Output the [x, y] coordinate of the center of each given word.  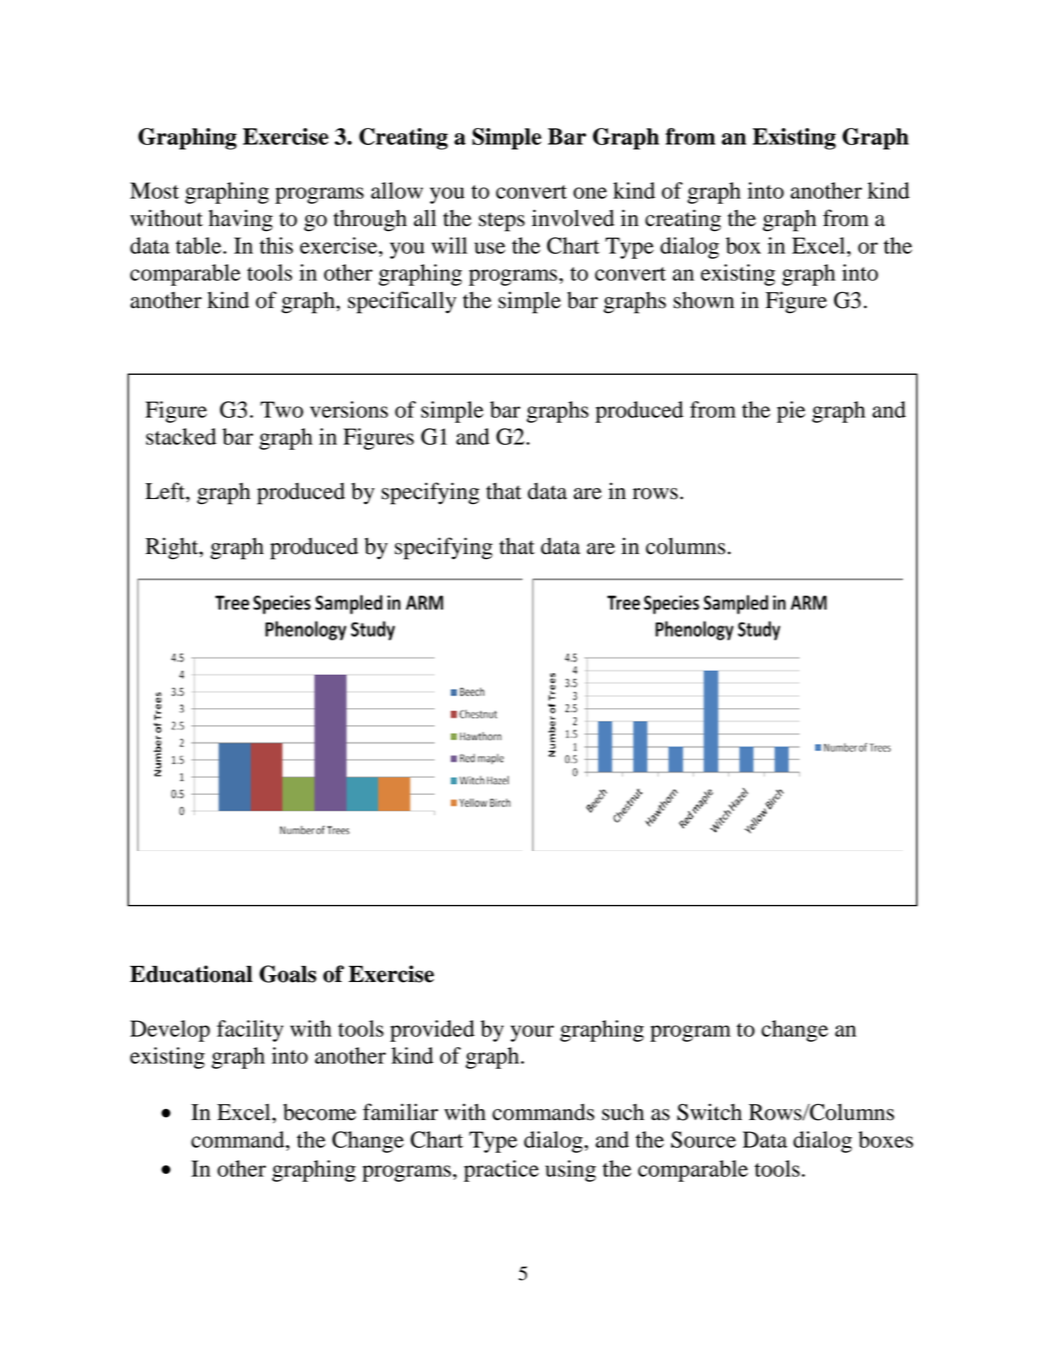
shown [703, 300]
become [319, 1112]
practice [501, 1171]
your [532, 1033]
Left [166, 491]
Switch [709, 1112]
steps [502, 222]
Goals [287, 974]
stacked [181, 436]
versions [349, 409]
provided [432, 1031]
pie [791, 412]
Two [281, 409]
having [241, 220]
